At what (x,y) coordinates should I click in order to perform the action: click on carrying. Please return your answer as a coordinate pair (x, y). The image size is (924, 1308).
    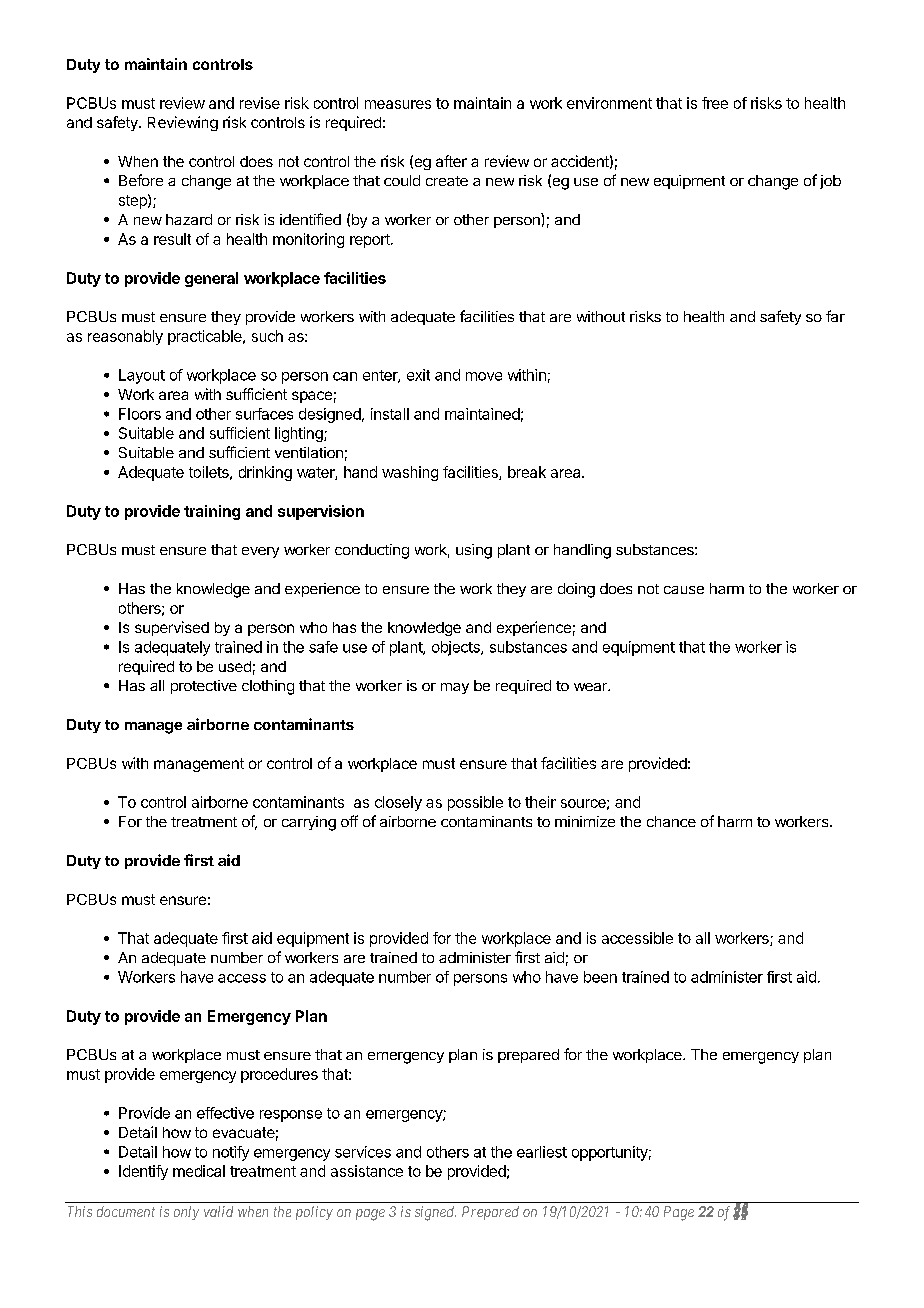
    Looking at the image, I should click on (309, 823).
